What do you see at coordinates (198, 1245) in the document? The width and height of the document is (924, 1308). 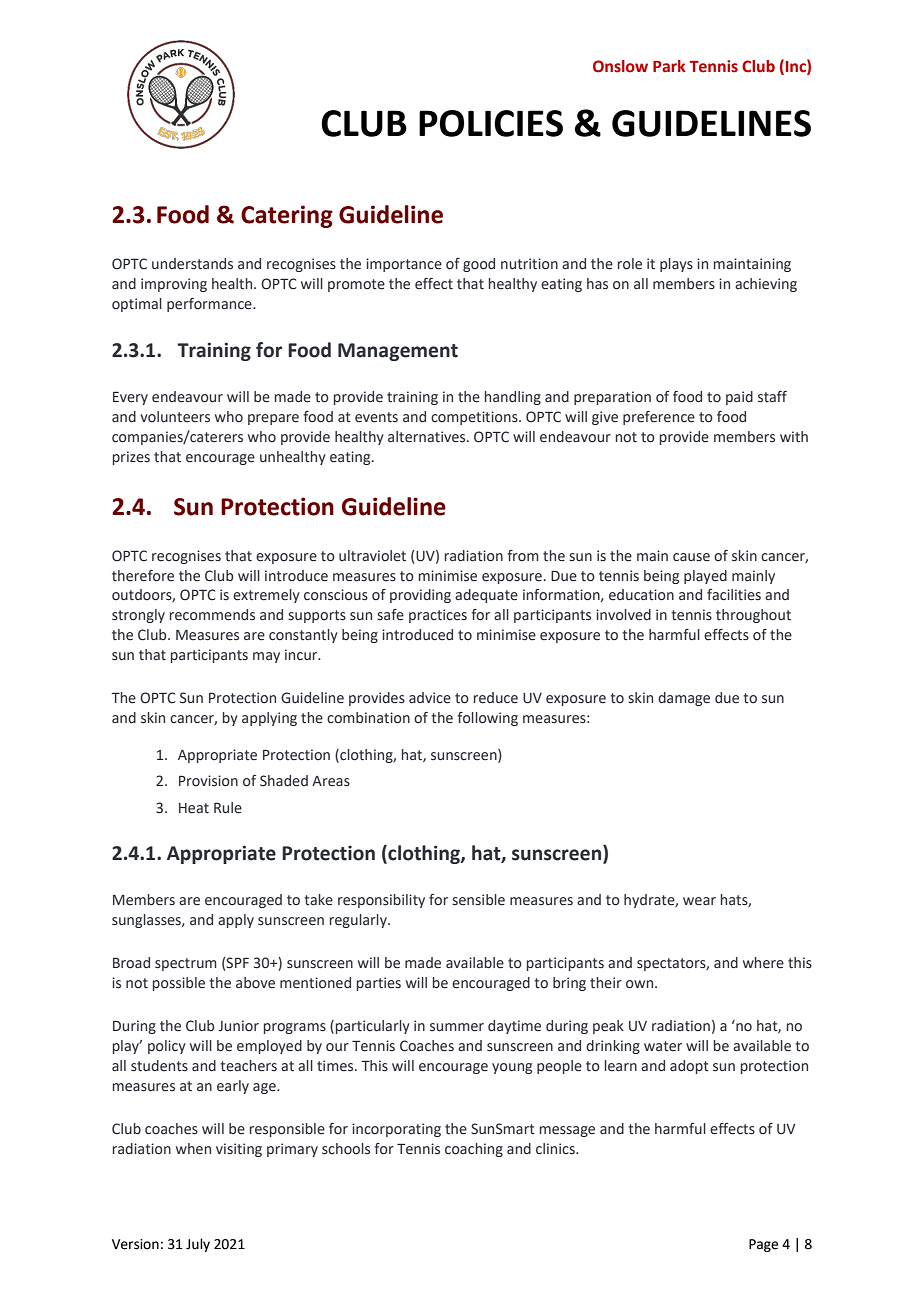 I see `July` at bounding box center [198, 1245].
